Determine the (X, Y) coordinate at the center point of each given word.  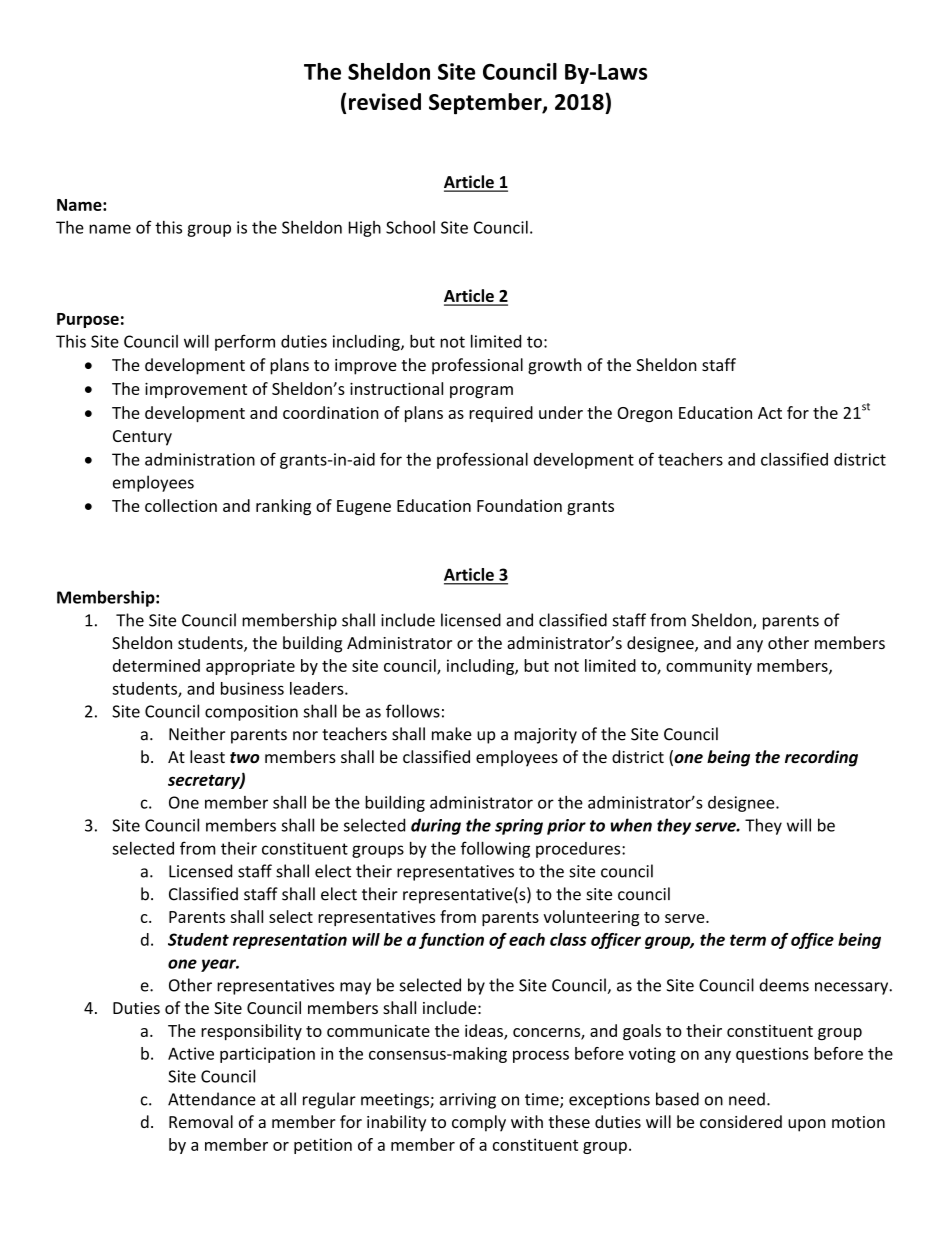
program (481, 392)
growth (555, 366)
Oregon (644, 414)
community (709, 667)
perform (245, 342)
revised (385, 101)
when (631, 825)
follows (413, 711)
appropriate (250, 667)
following (495, 849)
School (410, 227)
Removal (201, 1121)
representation (290, 941)
